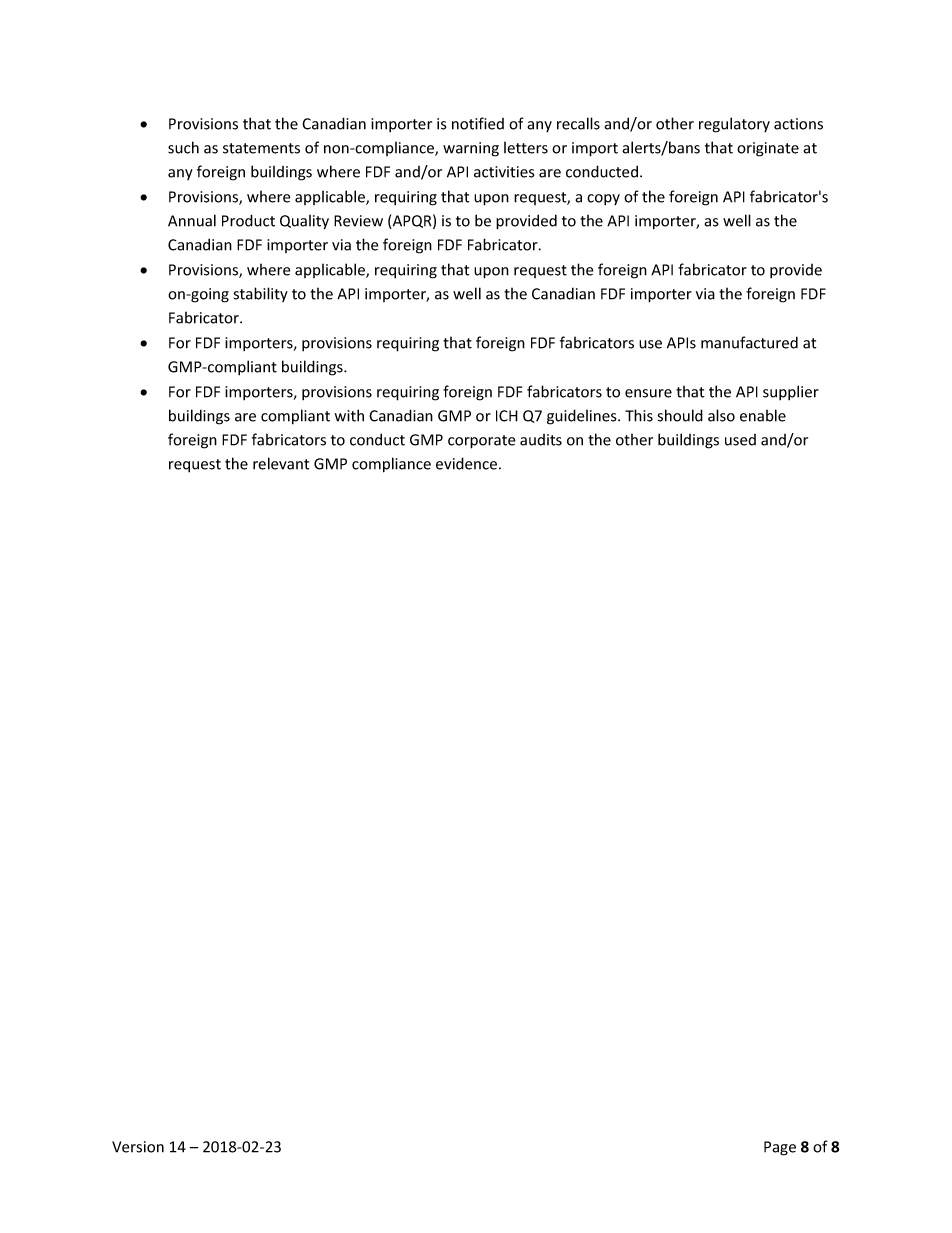  Describe the element at coordinates (349, 415) in the page. I see `with` at that location.
